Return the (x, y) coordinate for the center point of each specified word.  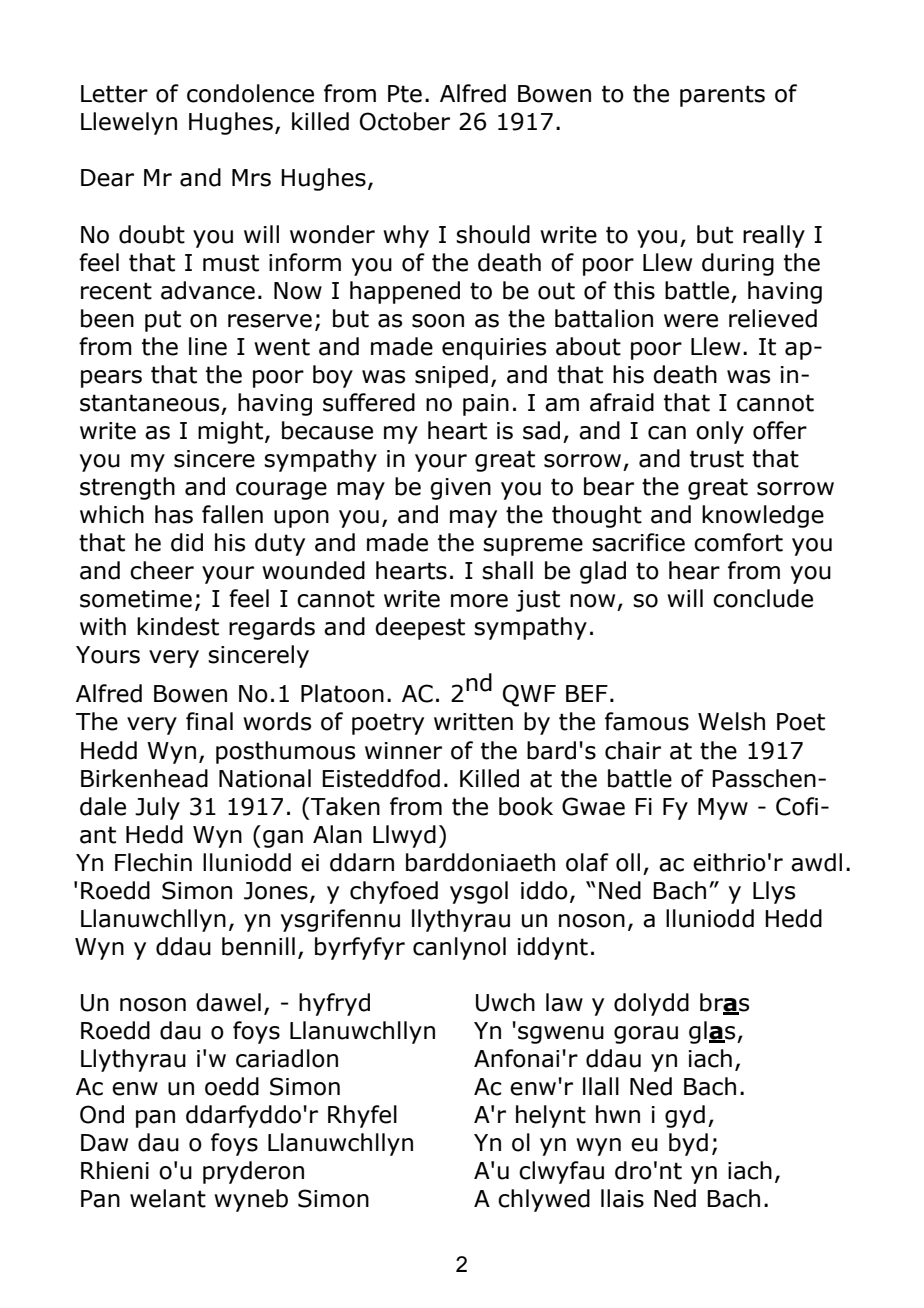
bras (724, 1003)
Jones (276, 891)
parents (722, 96)
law (564, 1002)
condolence (250, 93)
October (405, 121)
